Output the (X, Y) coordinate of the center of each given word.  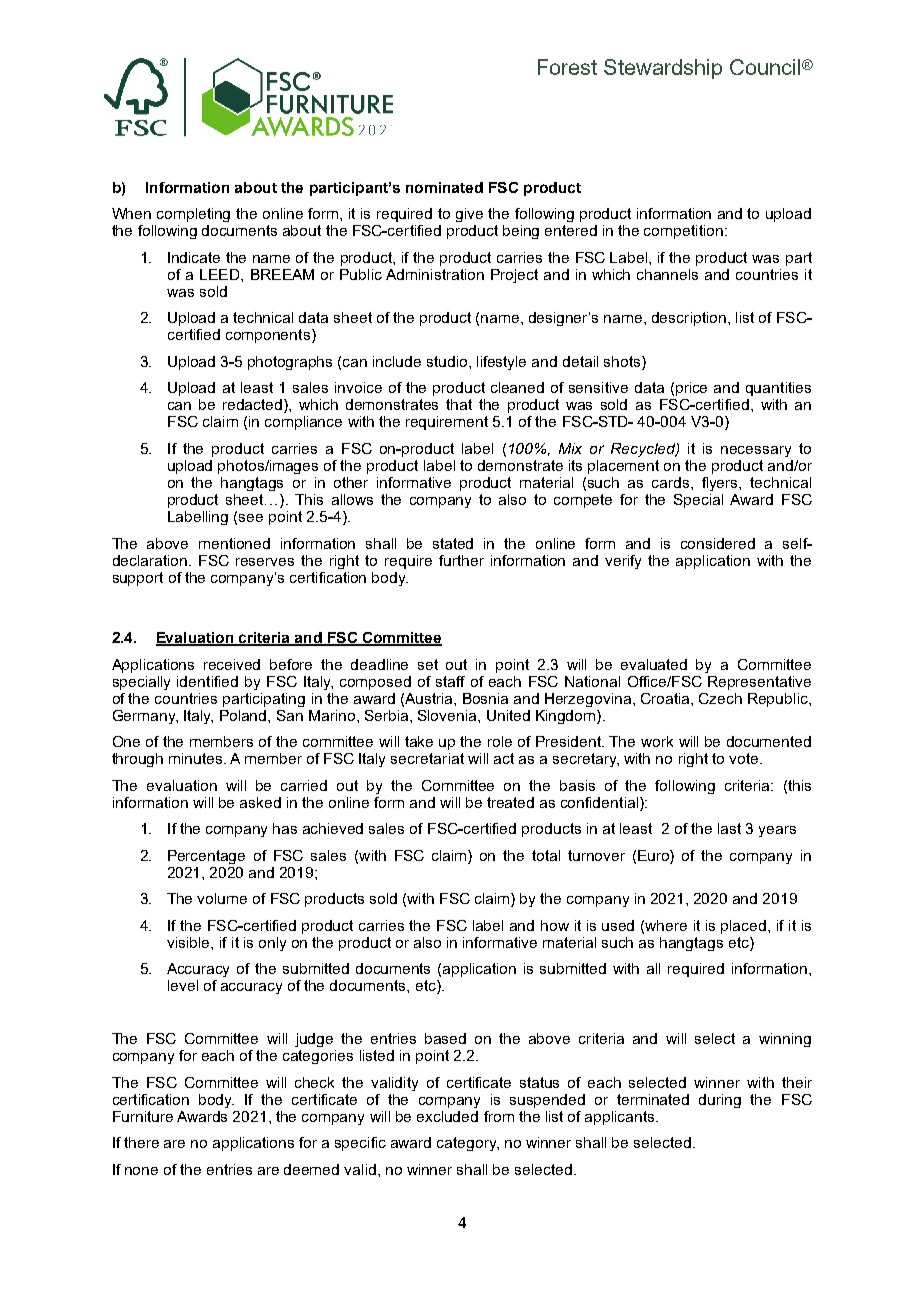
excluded (447, 1116)
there (141, 1142)
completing (193, 215)
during (720, 1101)
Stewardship (663, 69)
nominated (444, 187)
